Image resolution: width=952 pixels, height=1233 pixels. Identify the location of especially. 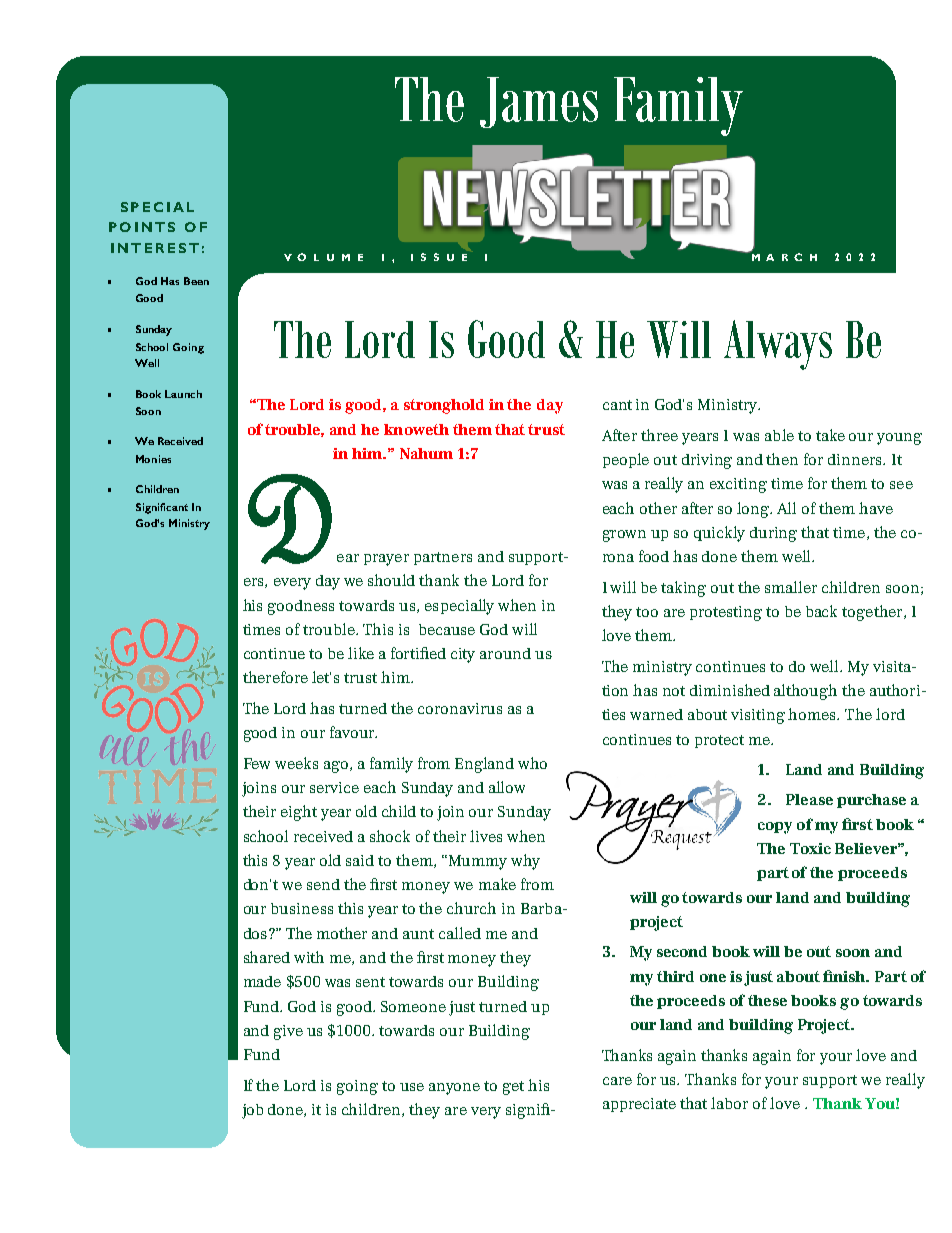
(459, 607).
